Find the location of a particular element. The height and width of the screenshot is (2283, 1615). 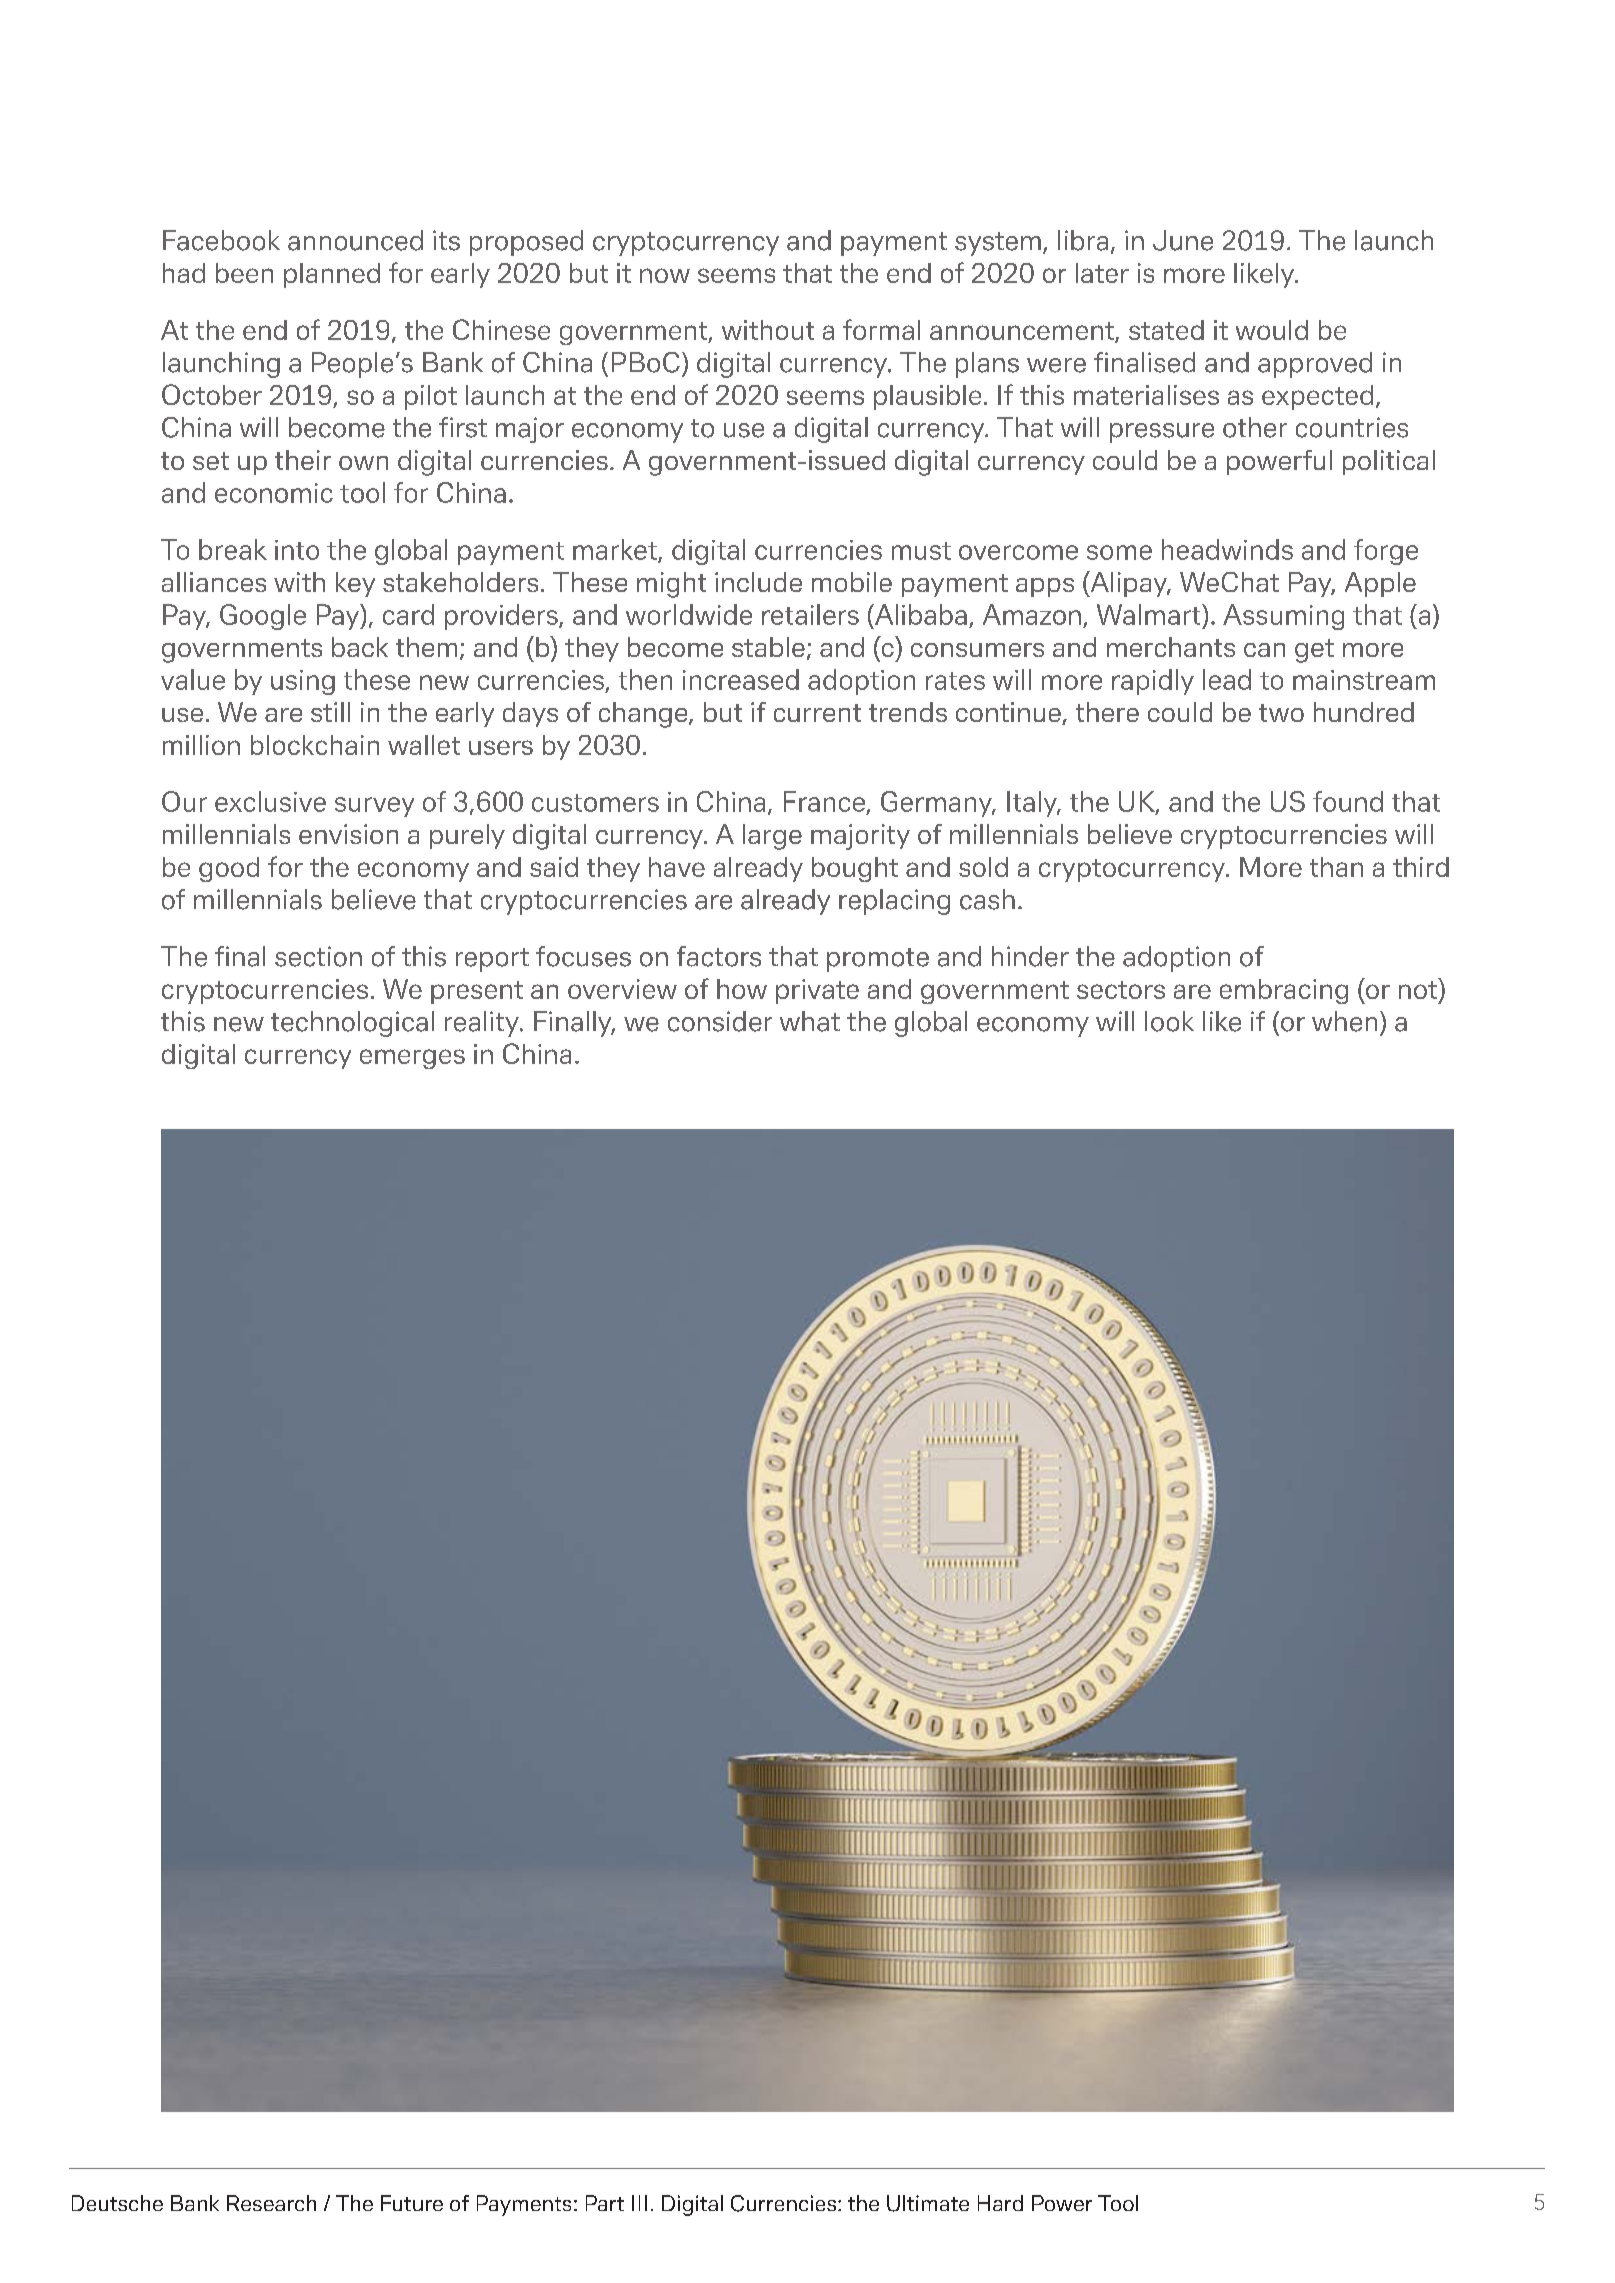

emerges is located at coordinates (412, 1059).
